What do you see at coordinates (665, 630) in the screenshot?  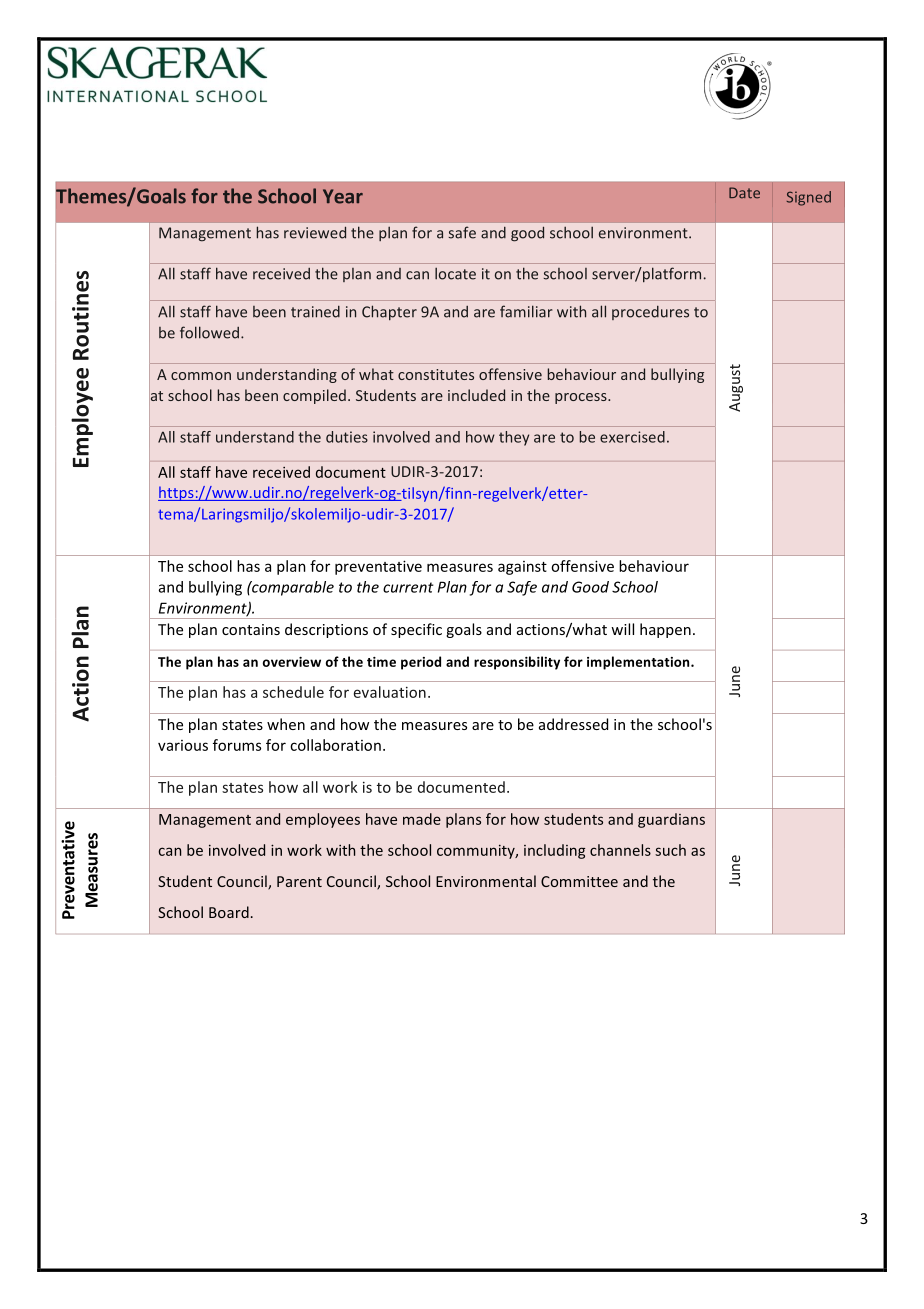 I see `happen` at bounding box center [665, 630].
